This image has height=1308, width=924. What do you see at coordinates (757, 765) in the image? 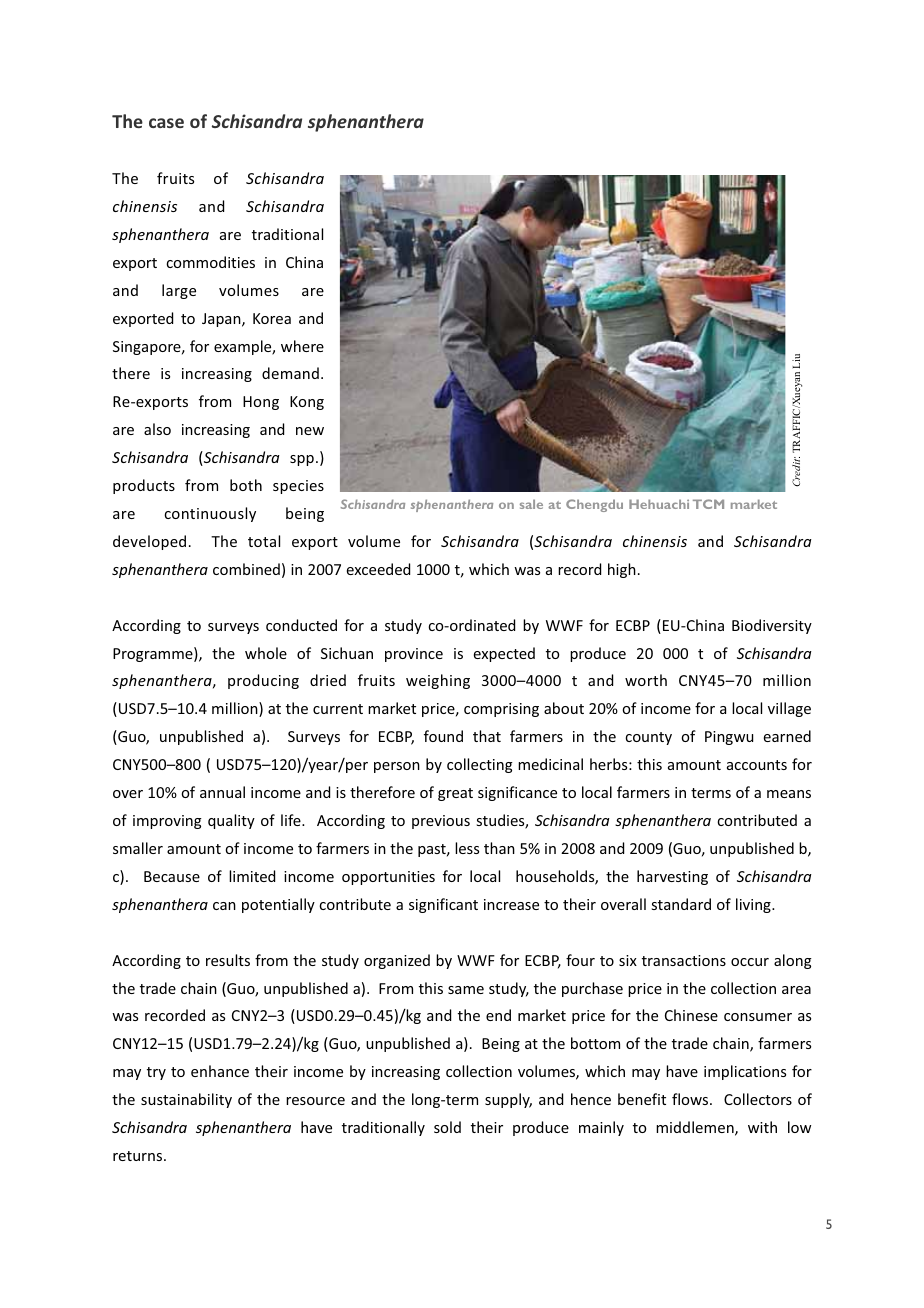
I see `accounts` at bounding box center [757, 765].
